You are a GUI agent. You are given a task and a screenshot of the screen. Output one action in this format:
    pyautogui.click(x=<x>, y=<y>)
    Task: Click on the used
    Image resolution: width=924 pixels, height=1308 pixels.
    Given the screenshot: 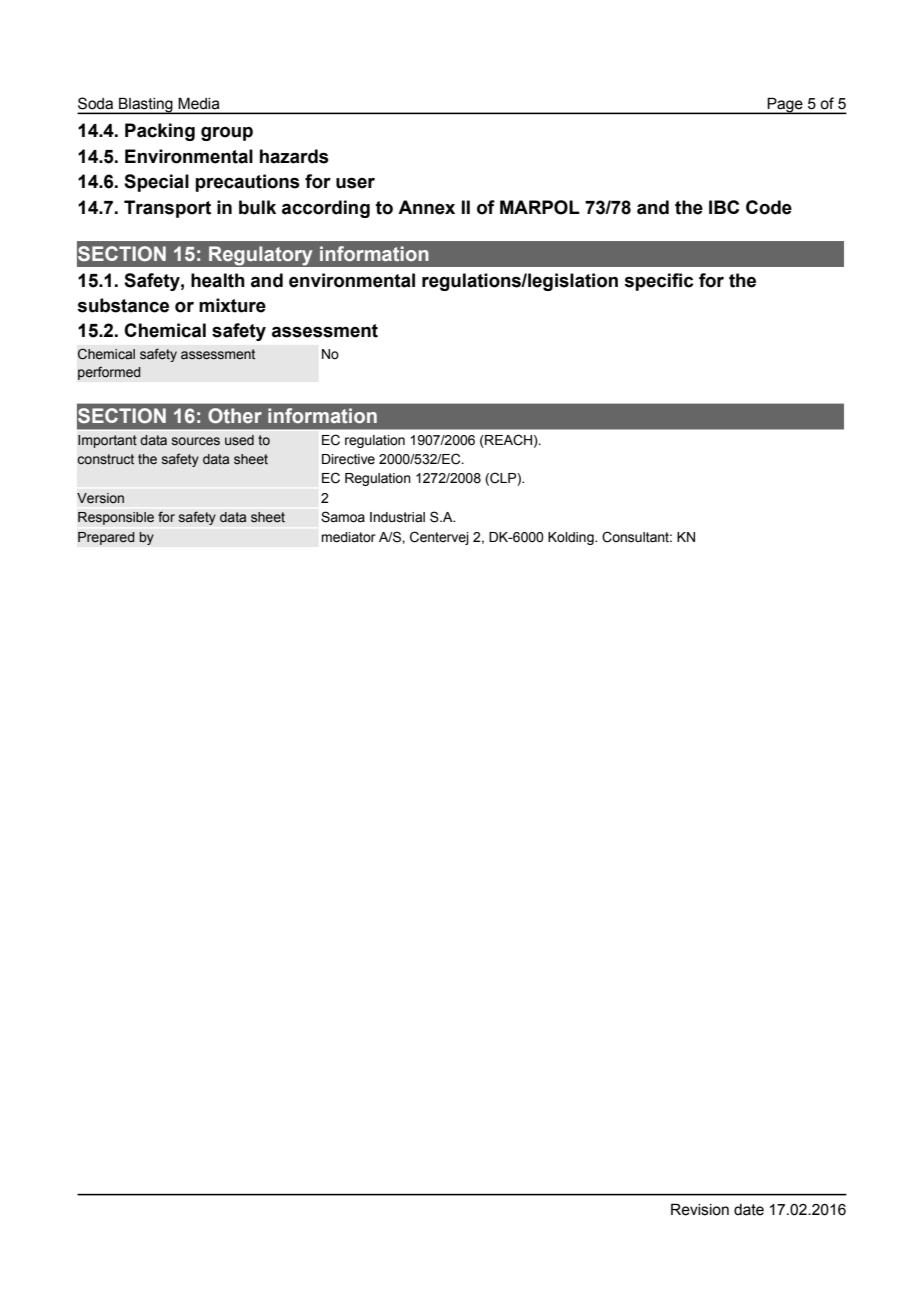 What is the action you would take?
    pyautogui.click(x=239, y=440)
